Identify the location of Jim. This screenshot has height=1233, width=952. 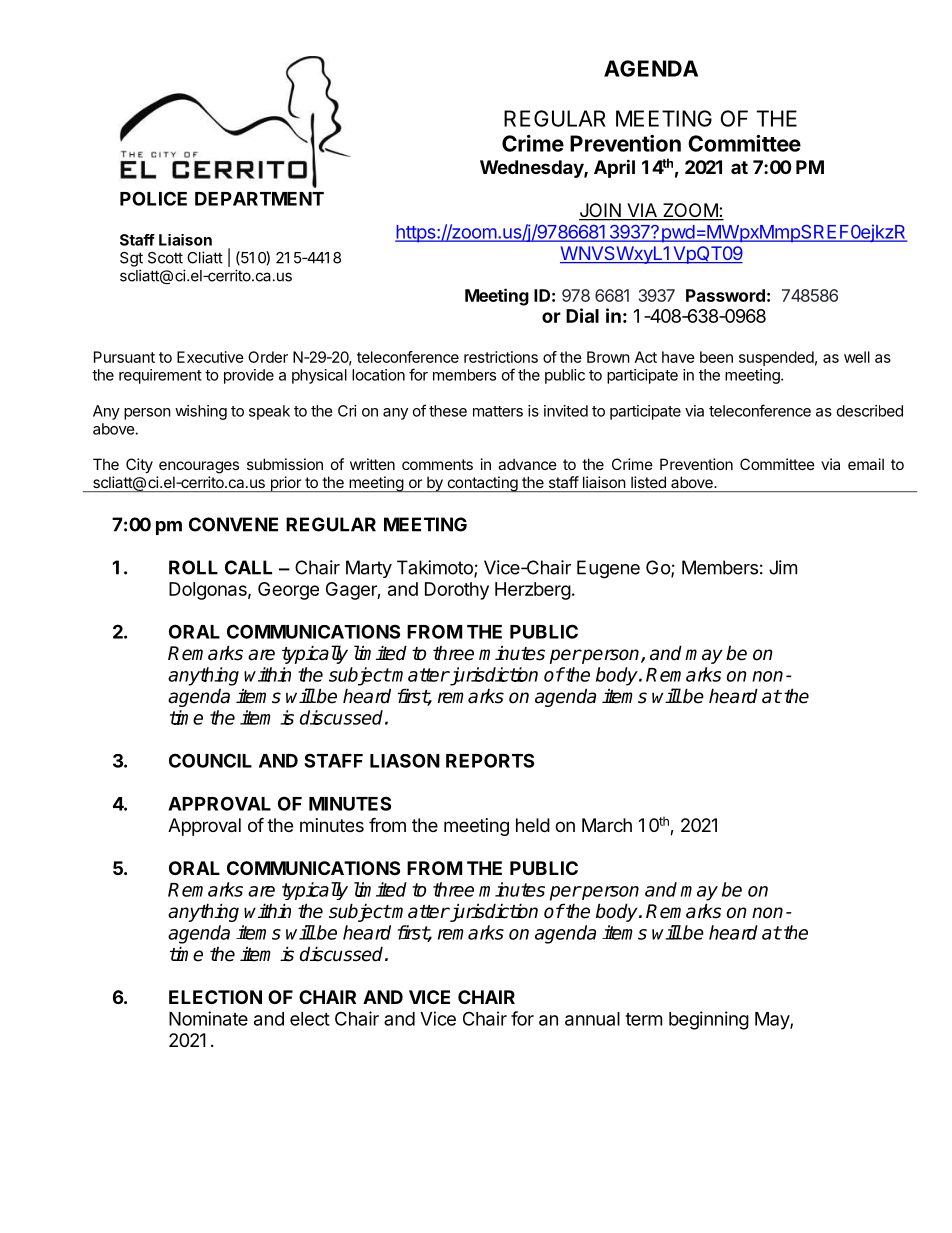
(783, 567).
